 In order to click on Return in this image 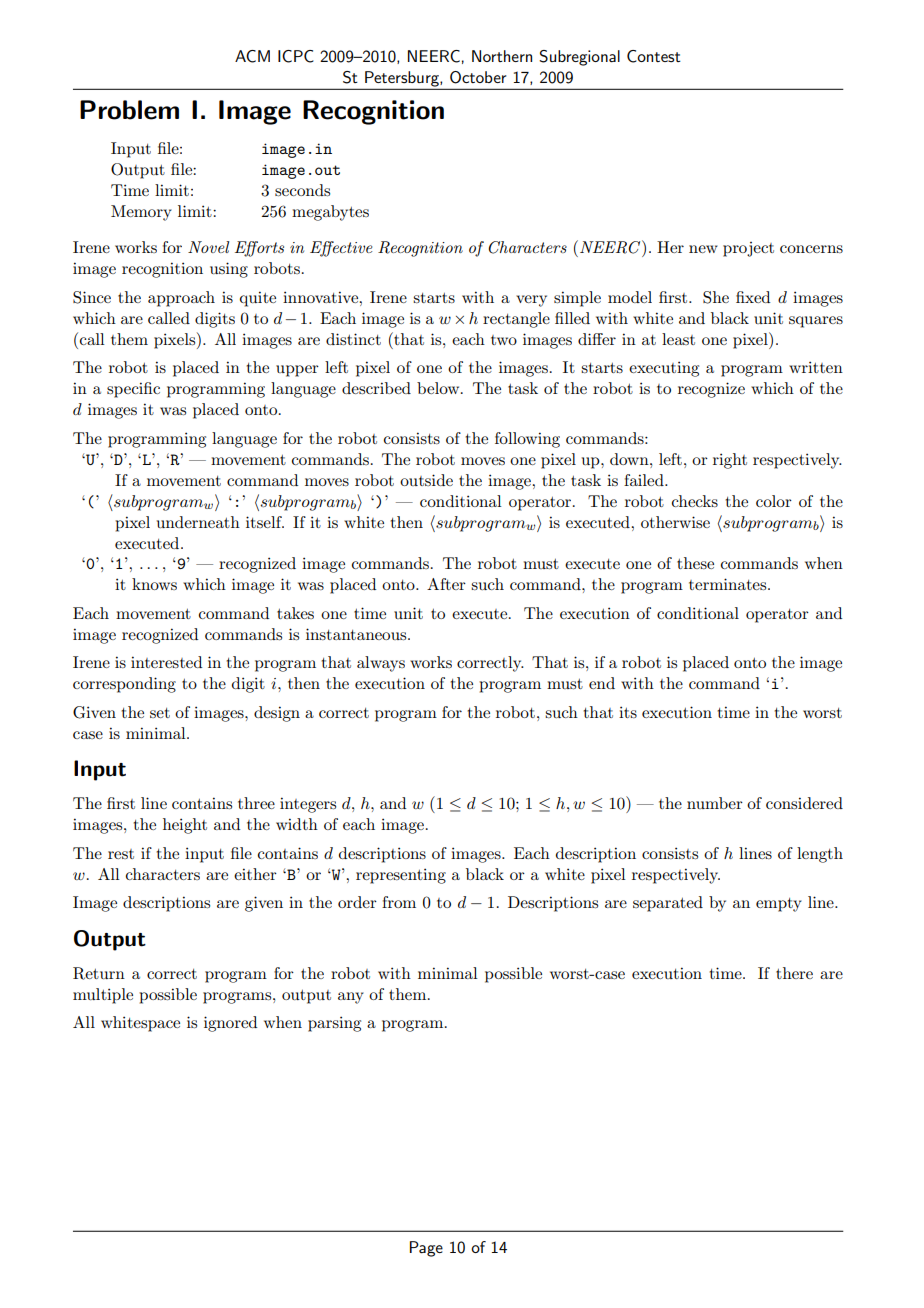, I will do `click(99, 973)`.
